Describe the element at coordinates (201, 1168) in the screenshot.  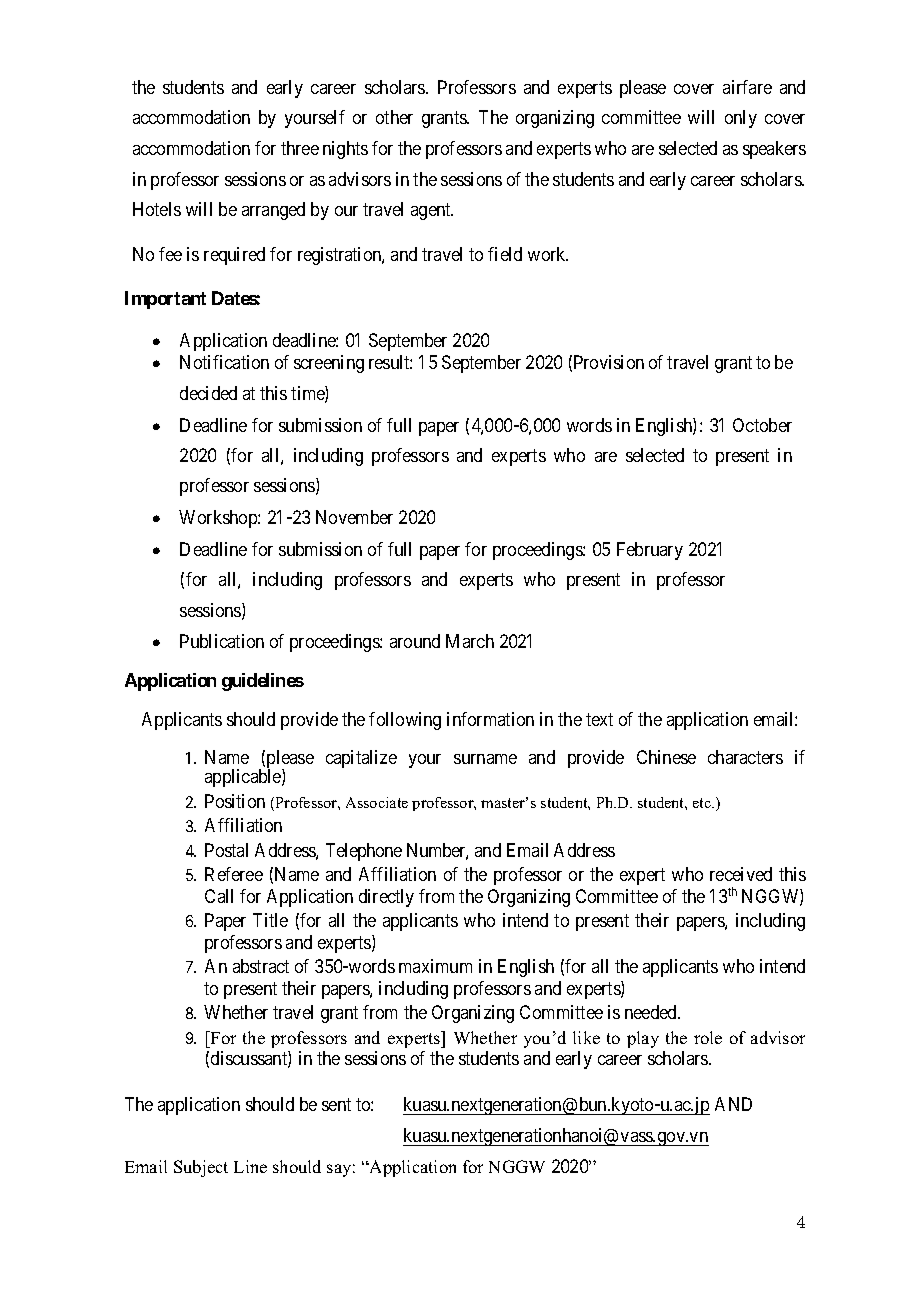
I see `Subject` at that location.
